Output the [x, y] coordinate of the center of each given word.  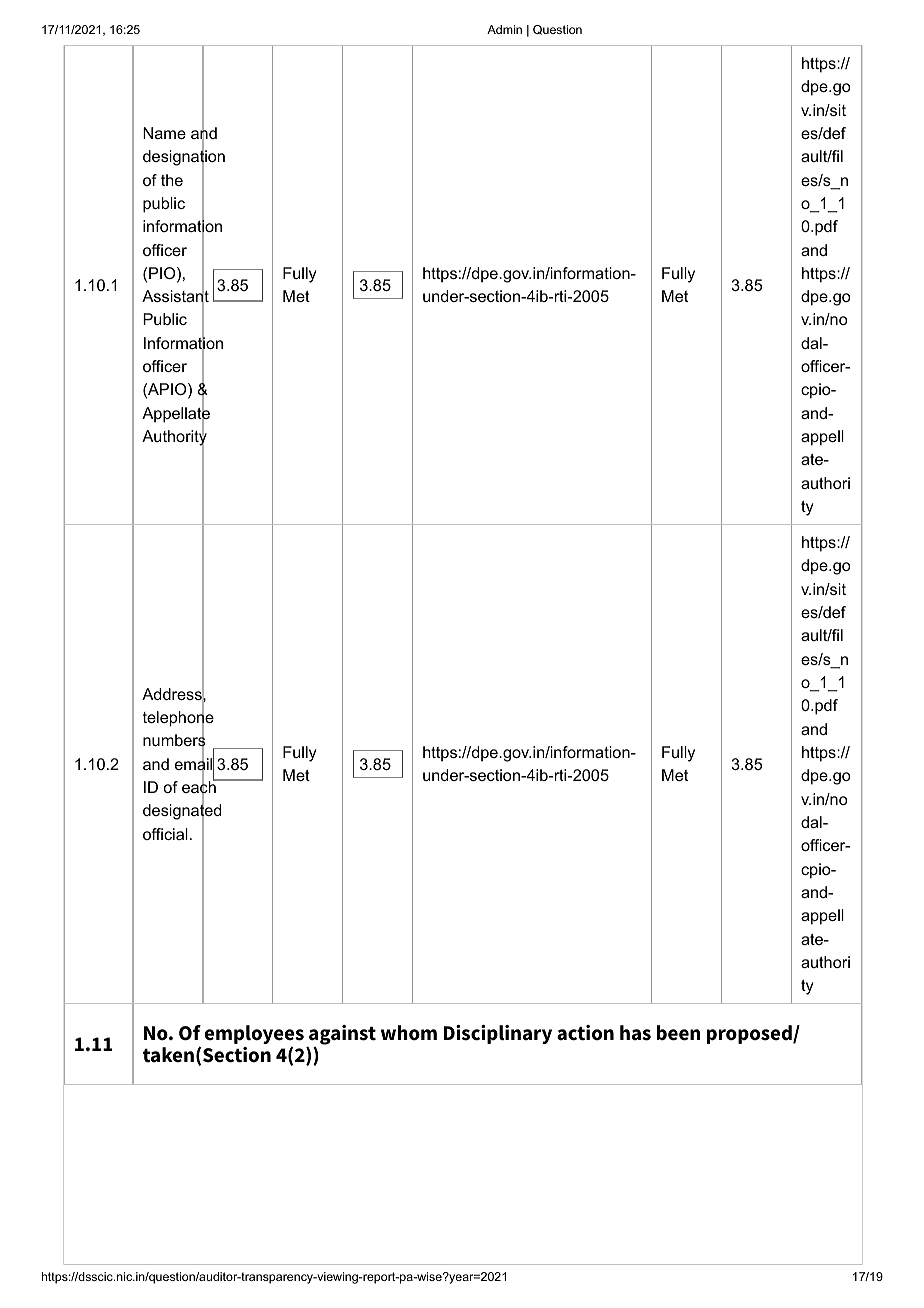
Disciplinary [498, 1034]
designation [184, 158]
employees [254, 1036]
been [678, 1033]
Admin [504, 29]
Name [164, 133]
